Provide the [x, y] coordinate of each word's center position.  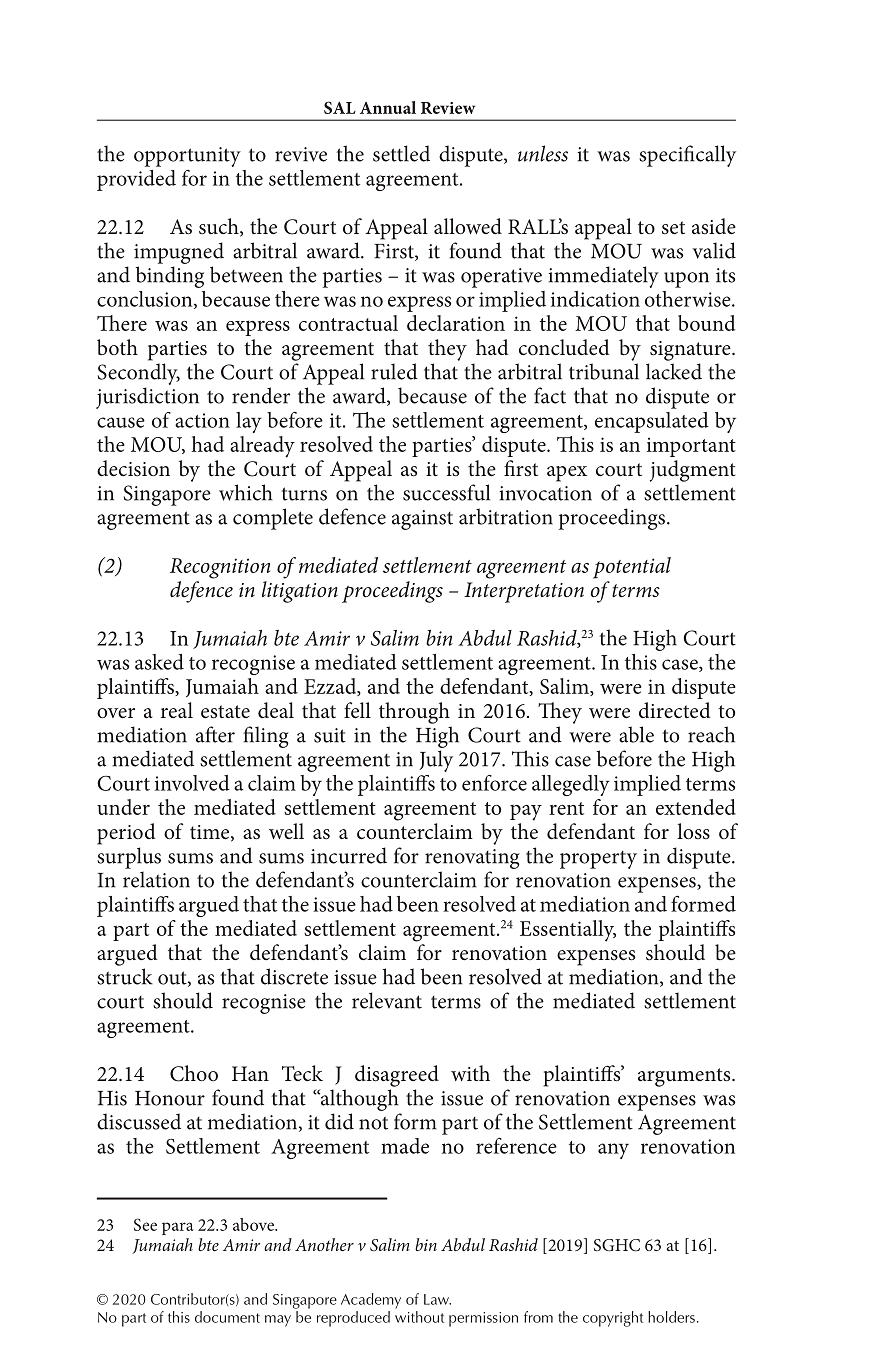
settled [401, 153]
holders [671, 1317]
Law [437, 1299]
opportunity [187, 157]
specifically [687, 156]
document [227, 1317]
